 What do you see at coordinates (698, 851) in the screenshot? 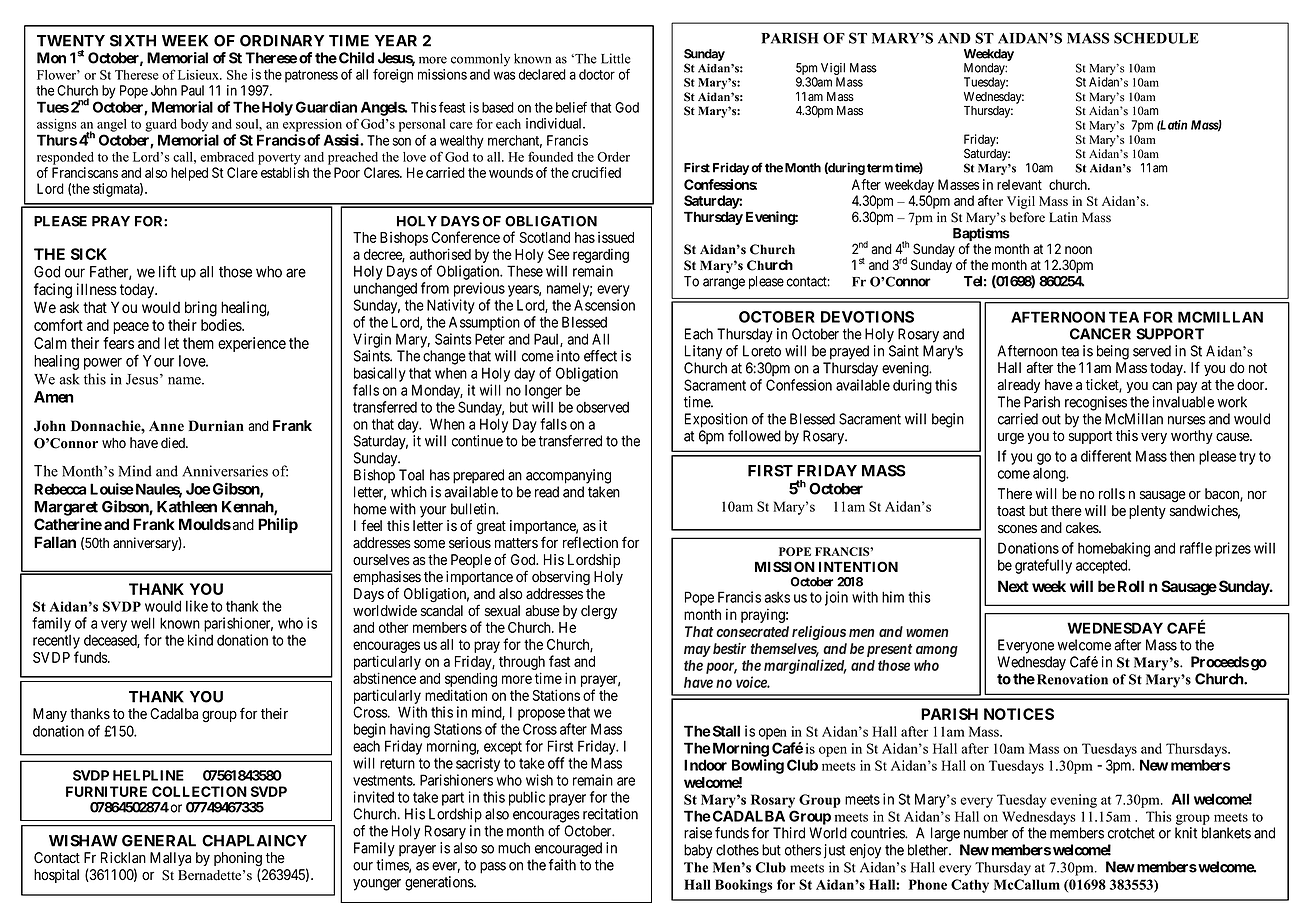
I see `baby` at bounding box center [698, 851].
